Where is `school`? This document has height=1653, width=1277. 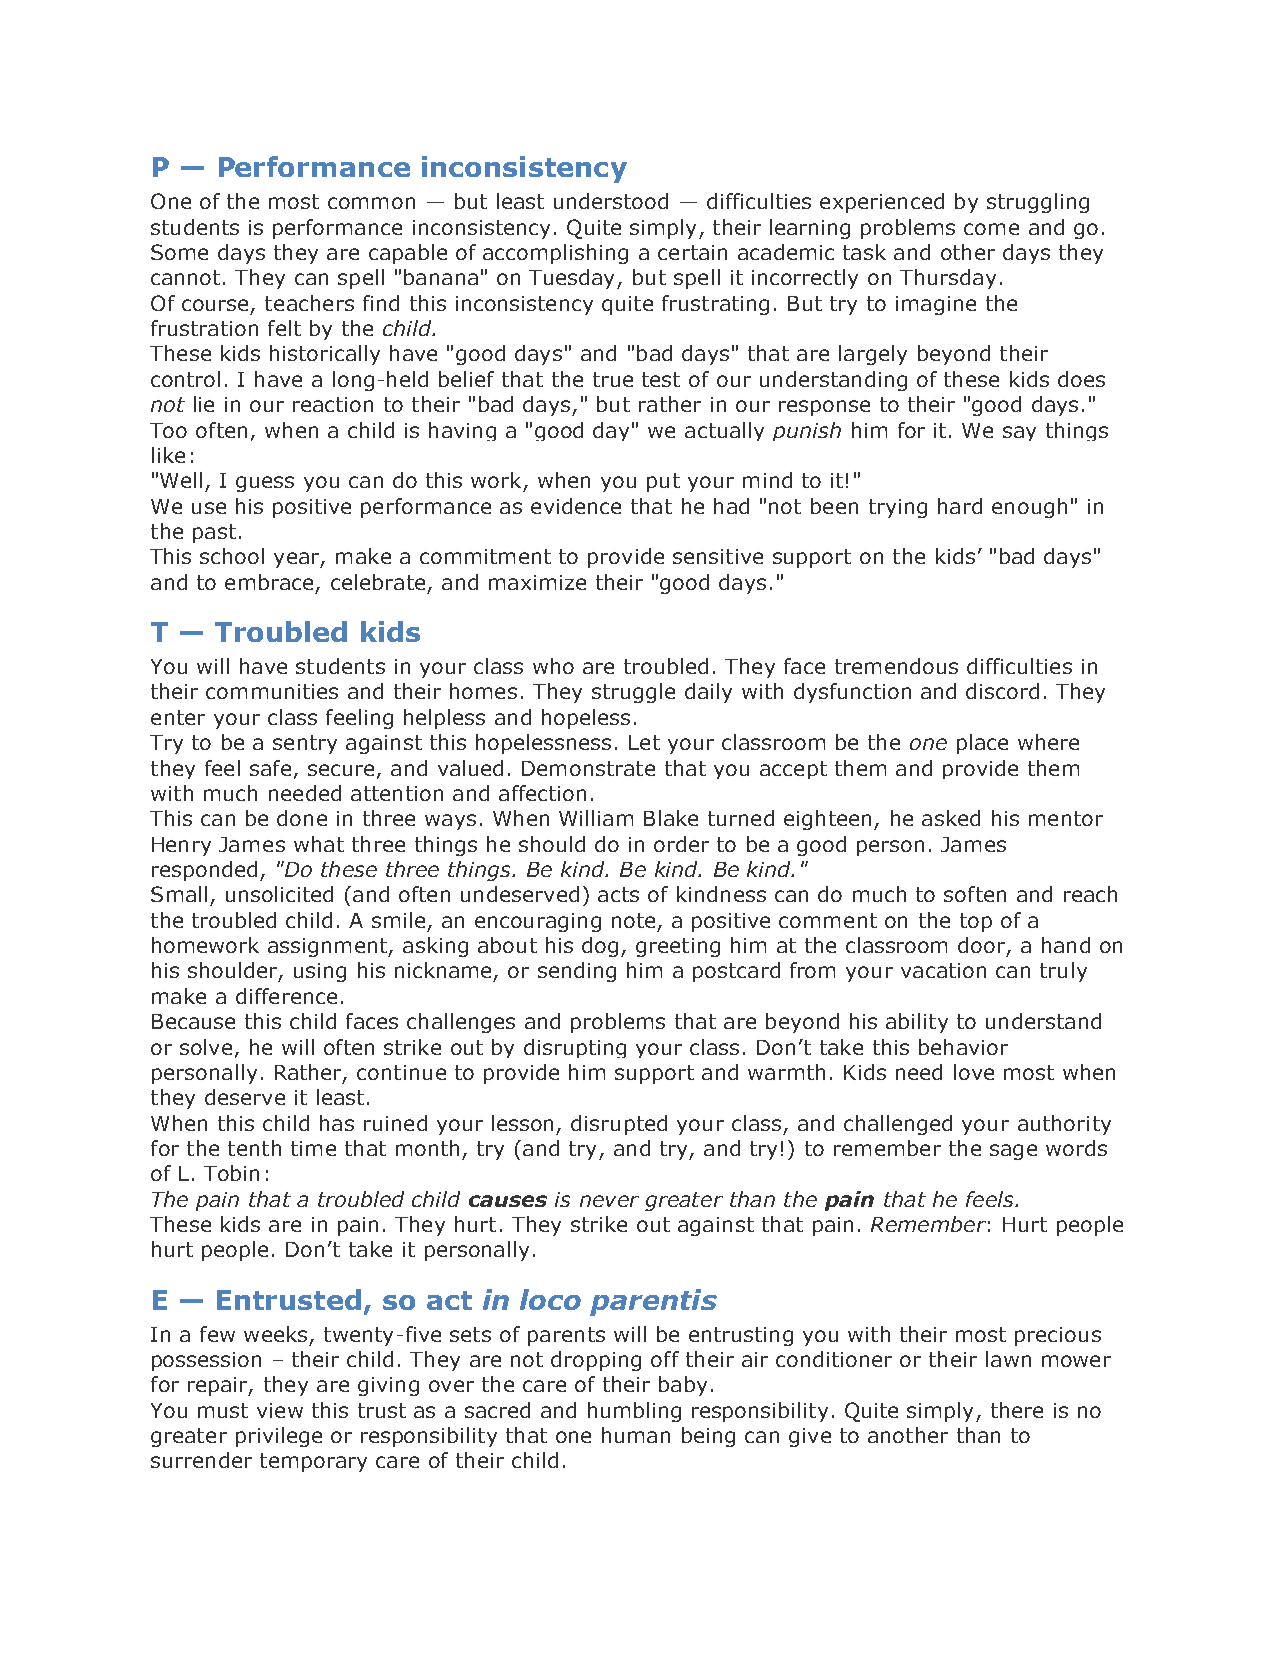
school is located at coordinates (232, 556).
